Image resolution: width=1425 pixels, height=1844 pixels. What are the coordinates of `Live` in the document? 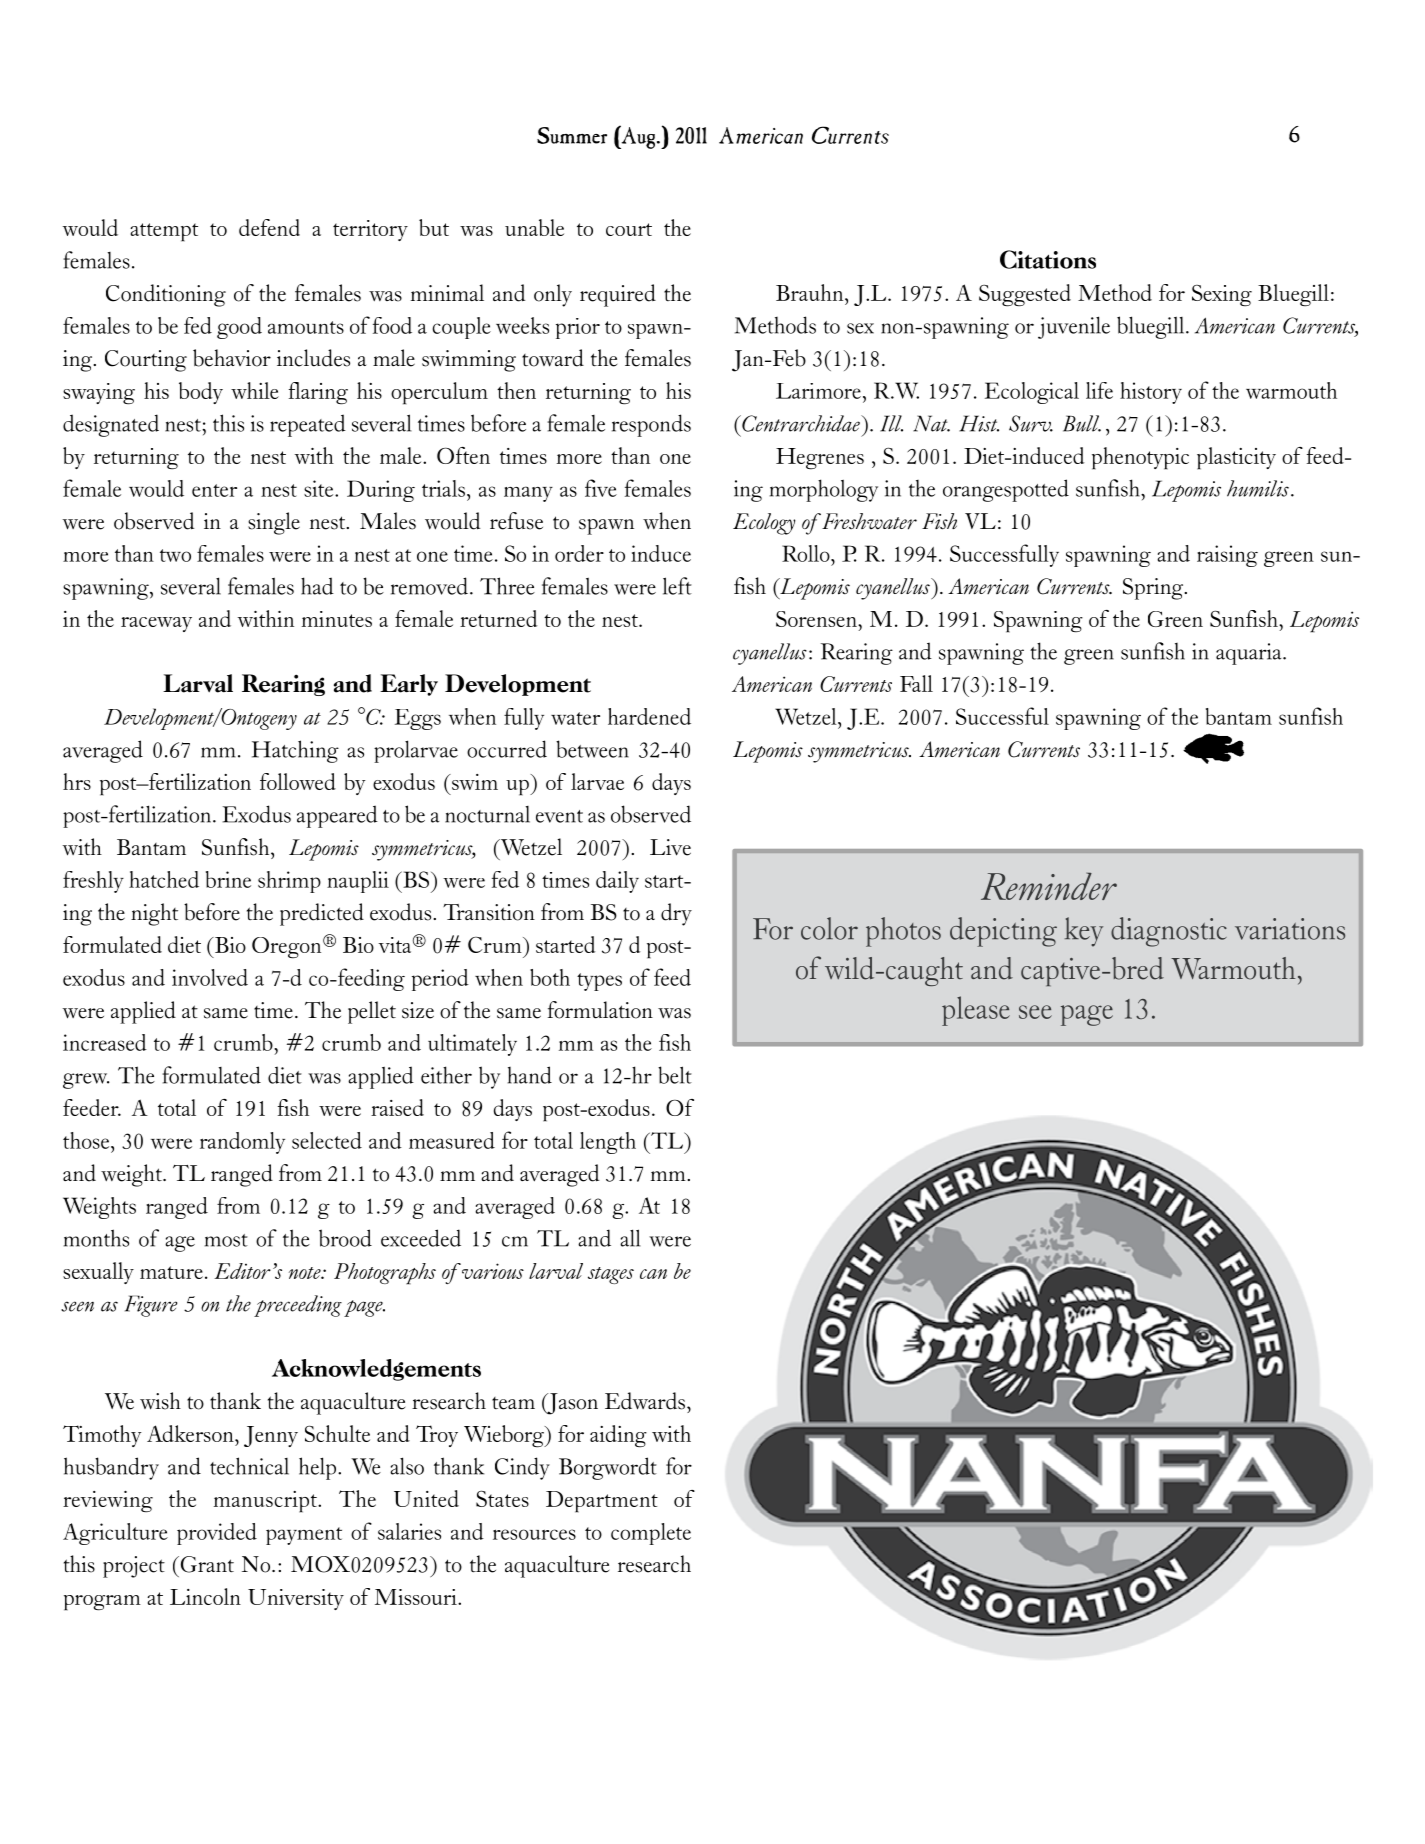 It's located at (670, 847).
